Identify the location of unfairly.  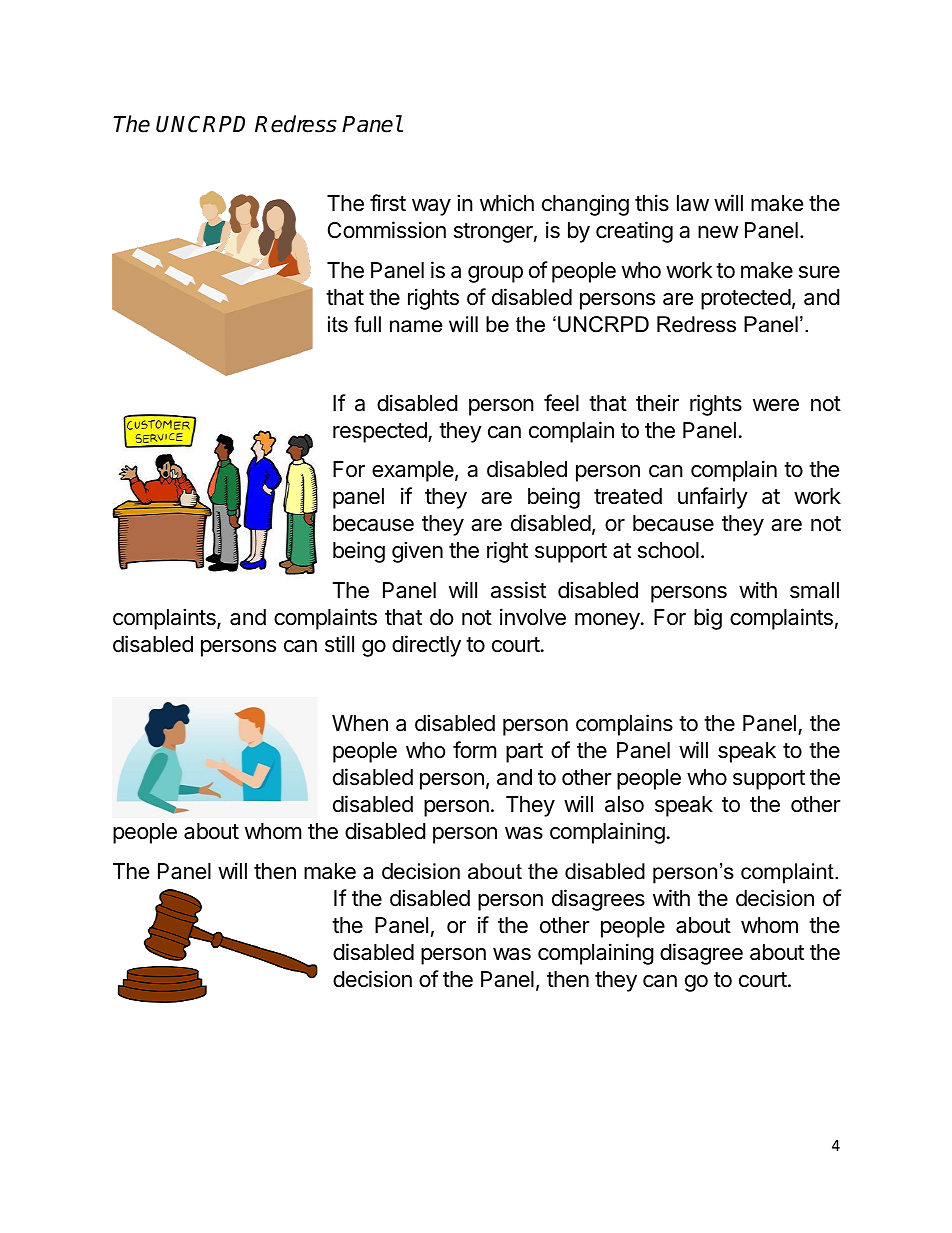
(713, 498).
